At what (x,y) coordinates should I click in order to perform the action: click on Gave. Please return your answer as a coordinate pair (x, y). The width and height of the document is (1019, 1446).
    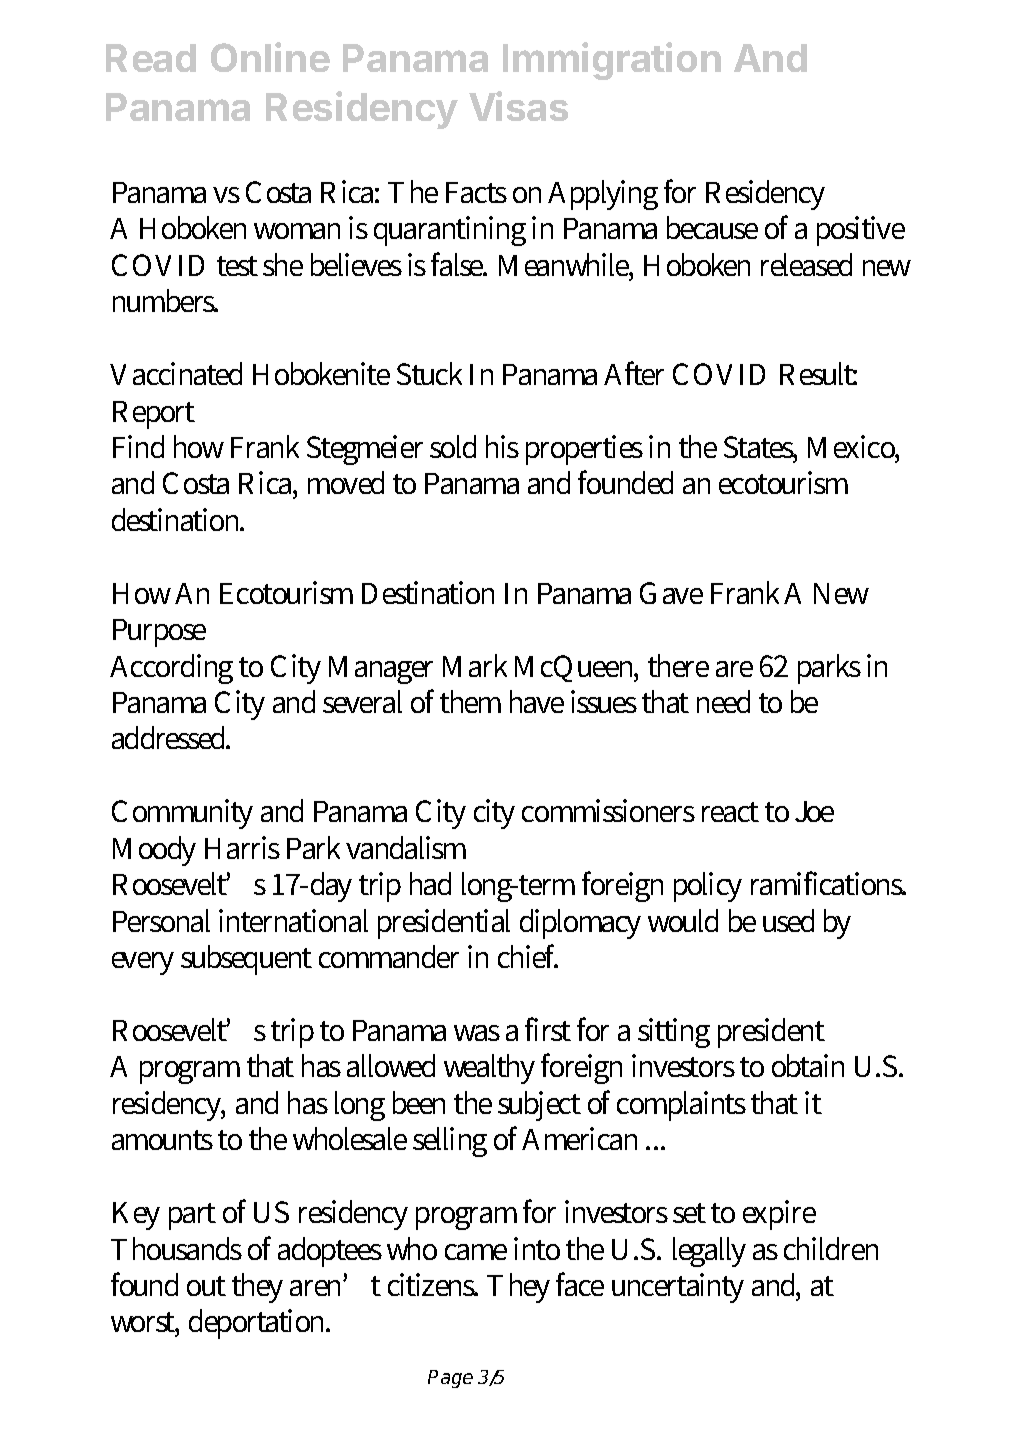
    Looking at the image, I should click on (671, 593).
